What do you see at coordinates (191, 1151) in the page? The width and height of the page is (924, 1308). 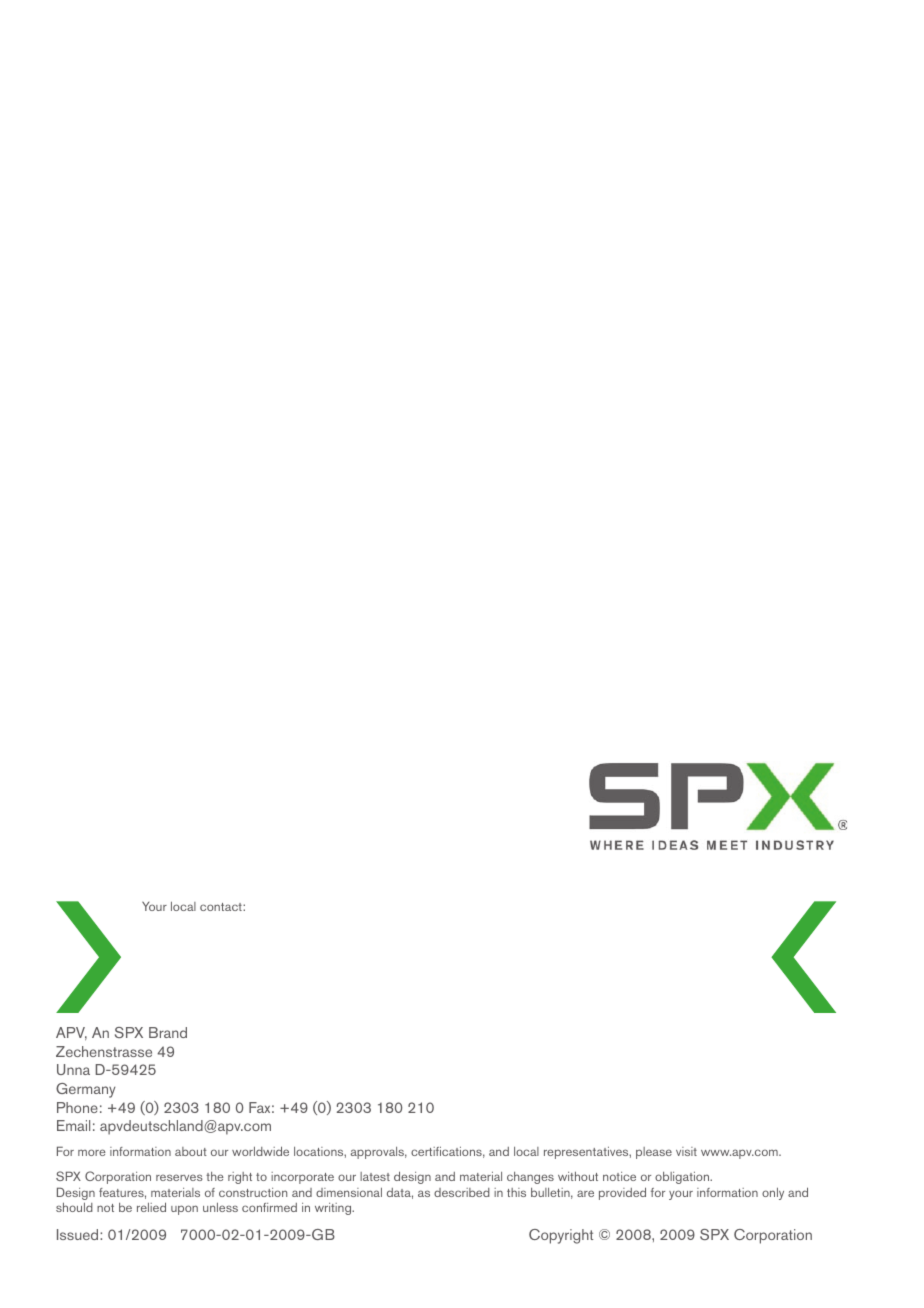 I see `about` at bounding box center [191, 1151].
